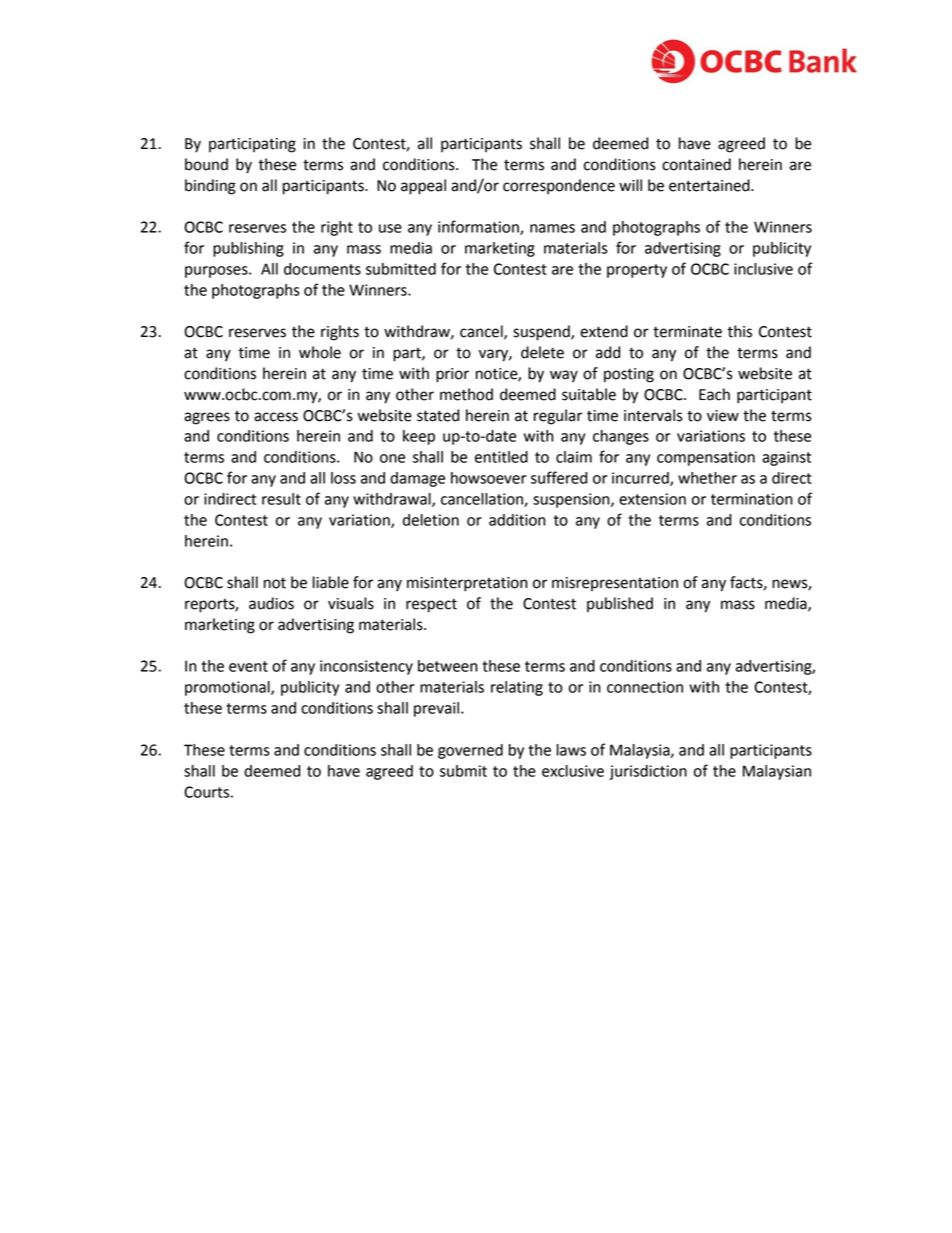 The height and width of the screenshot is (1233, 952). I want to click on howsoever, so click(488, 478).
